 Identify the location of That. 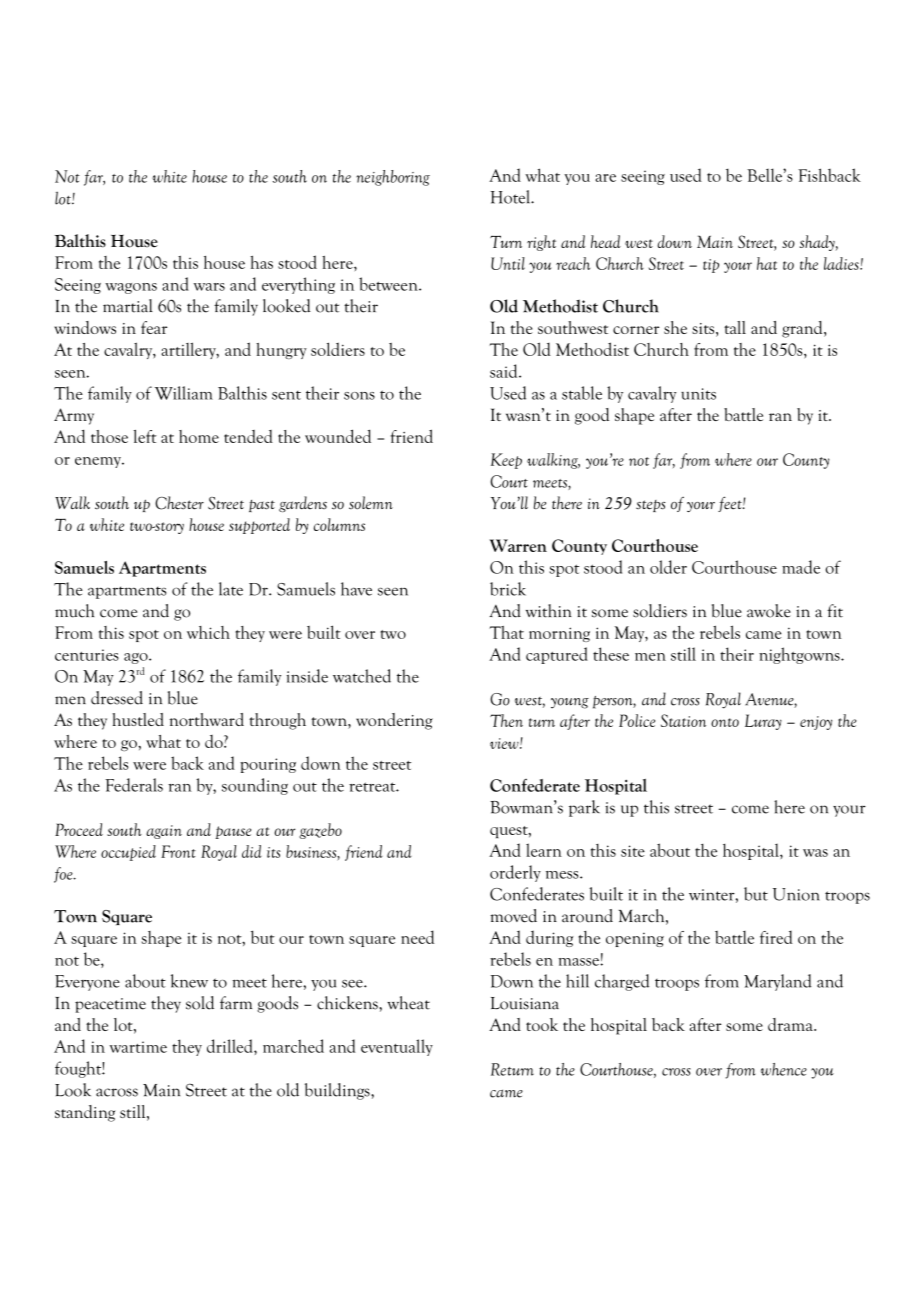
(506, 632).
